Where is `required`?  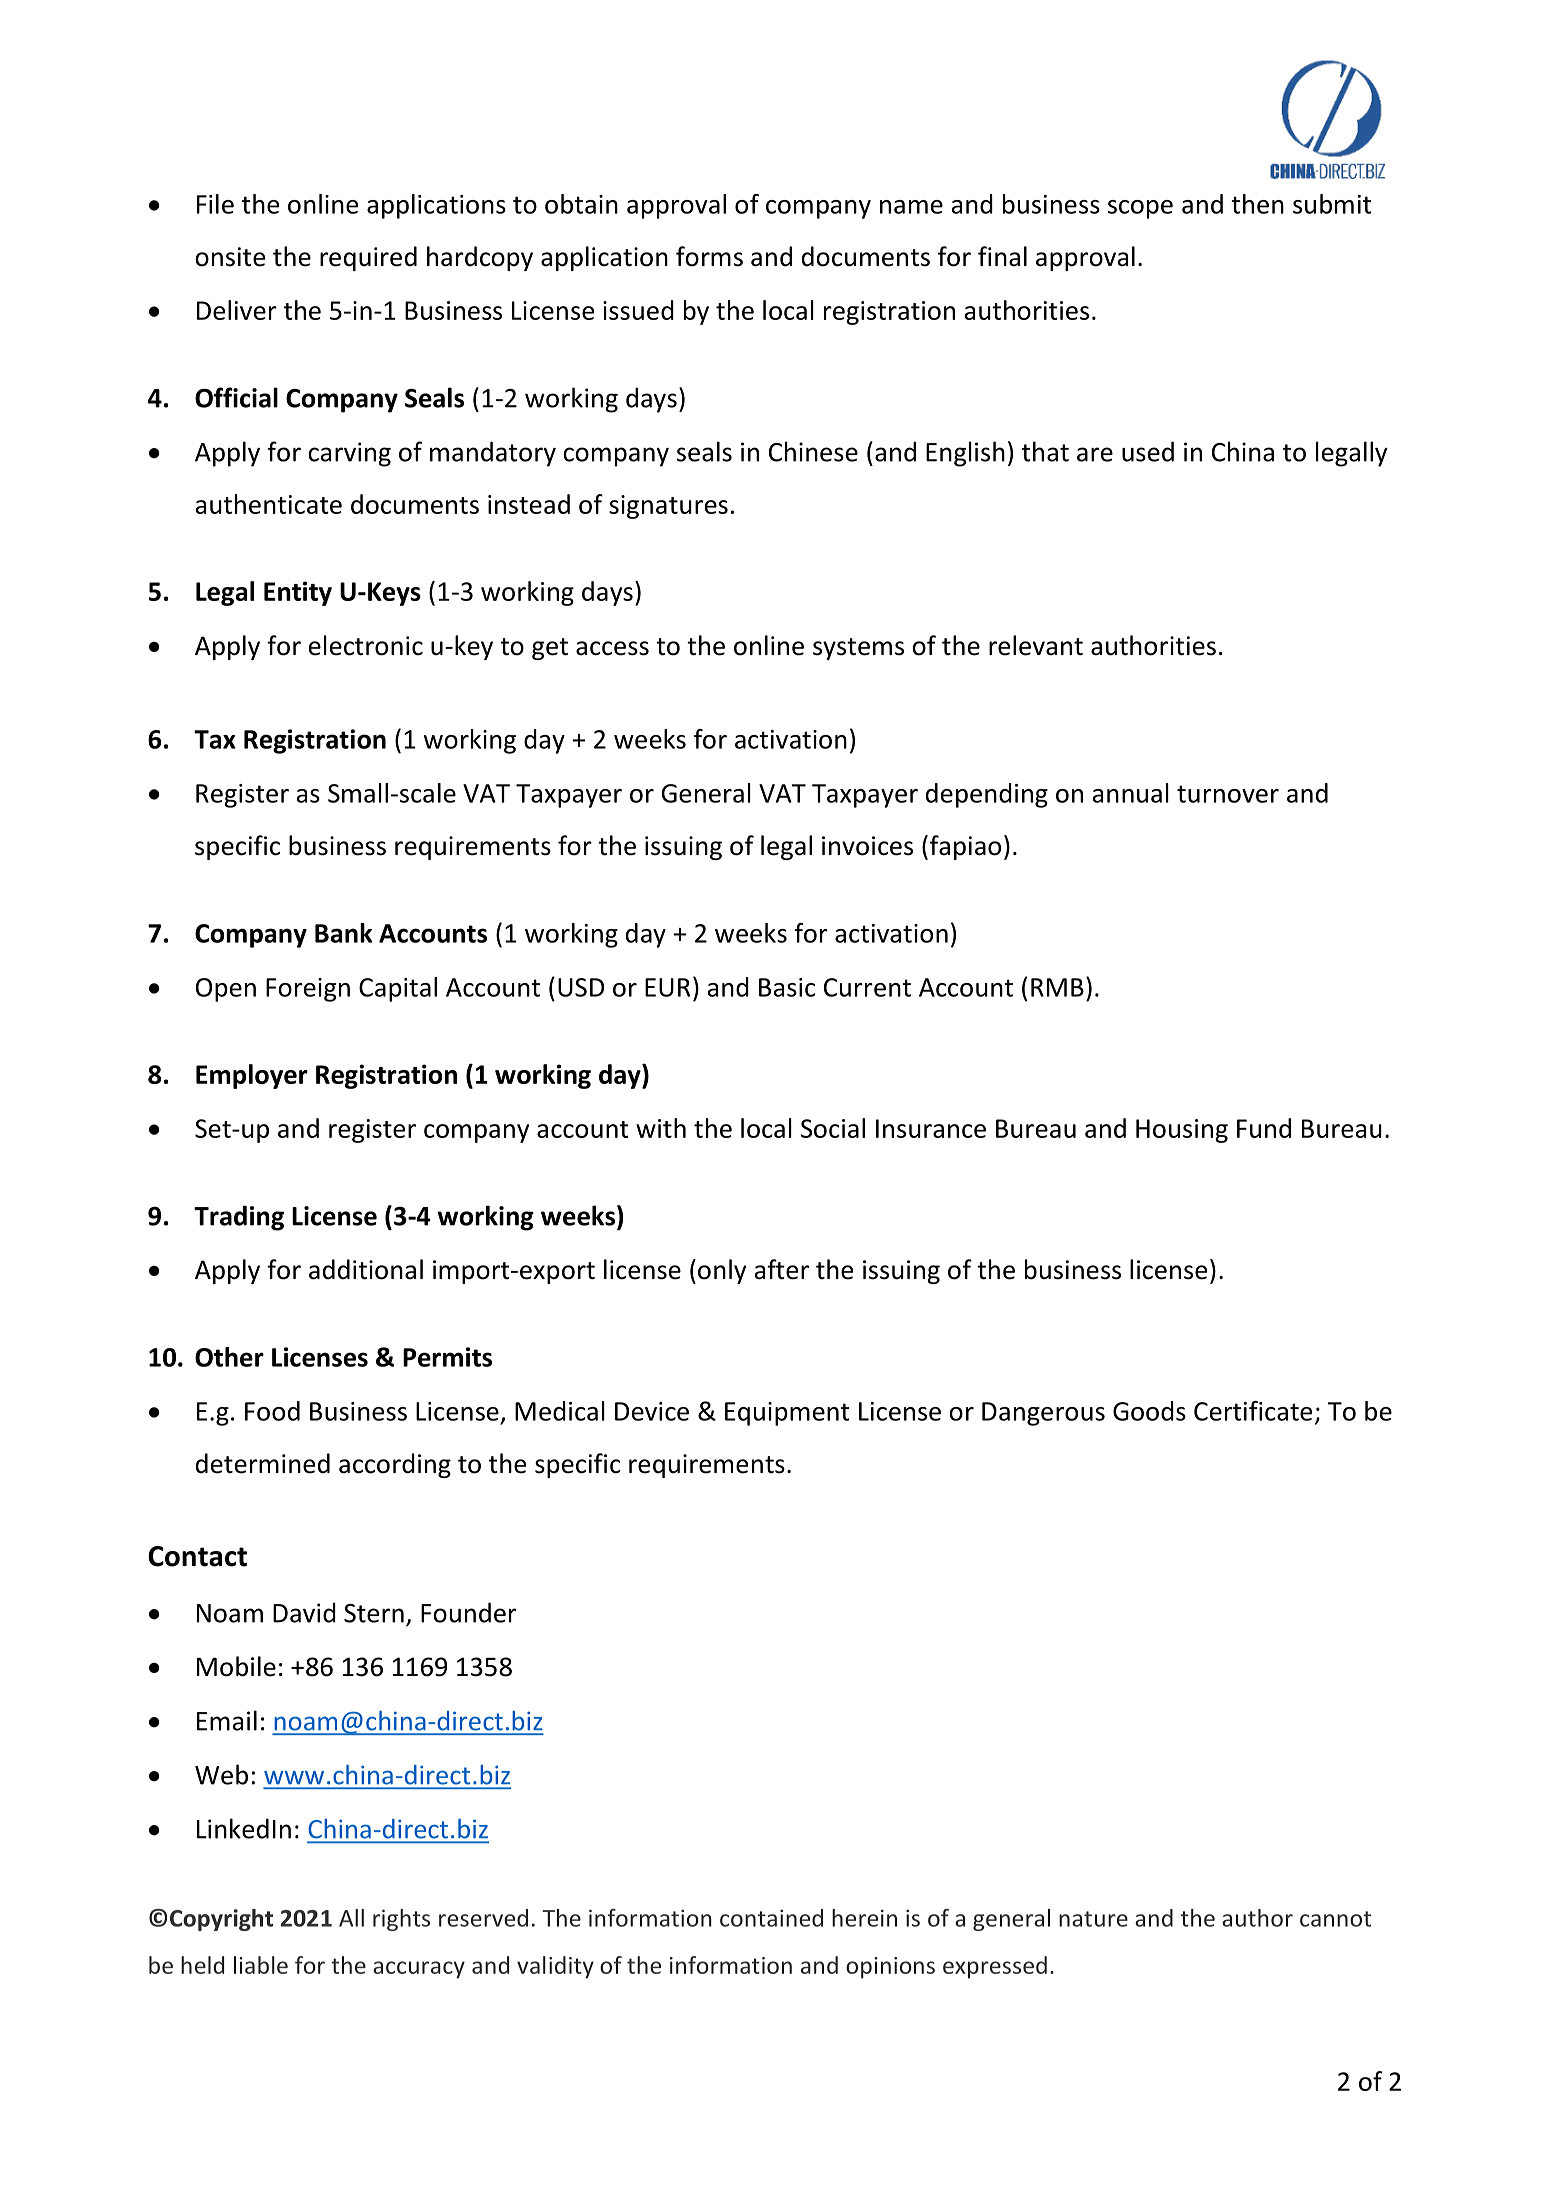 required is located at coordinates (368, 258).
